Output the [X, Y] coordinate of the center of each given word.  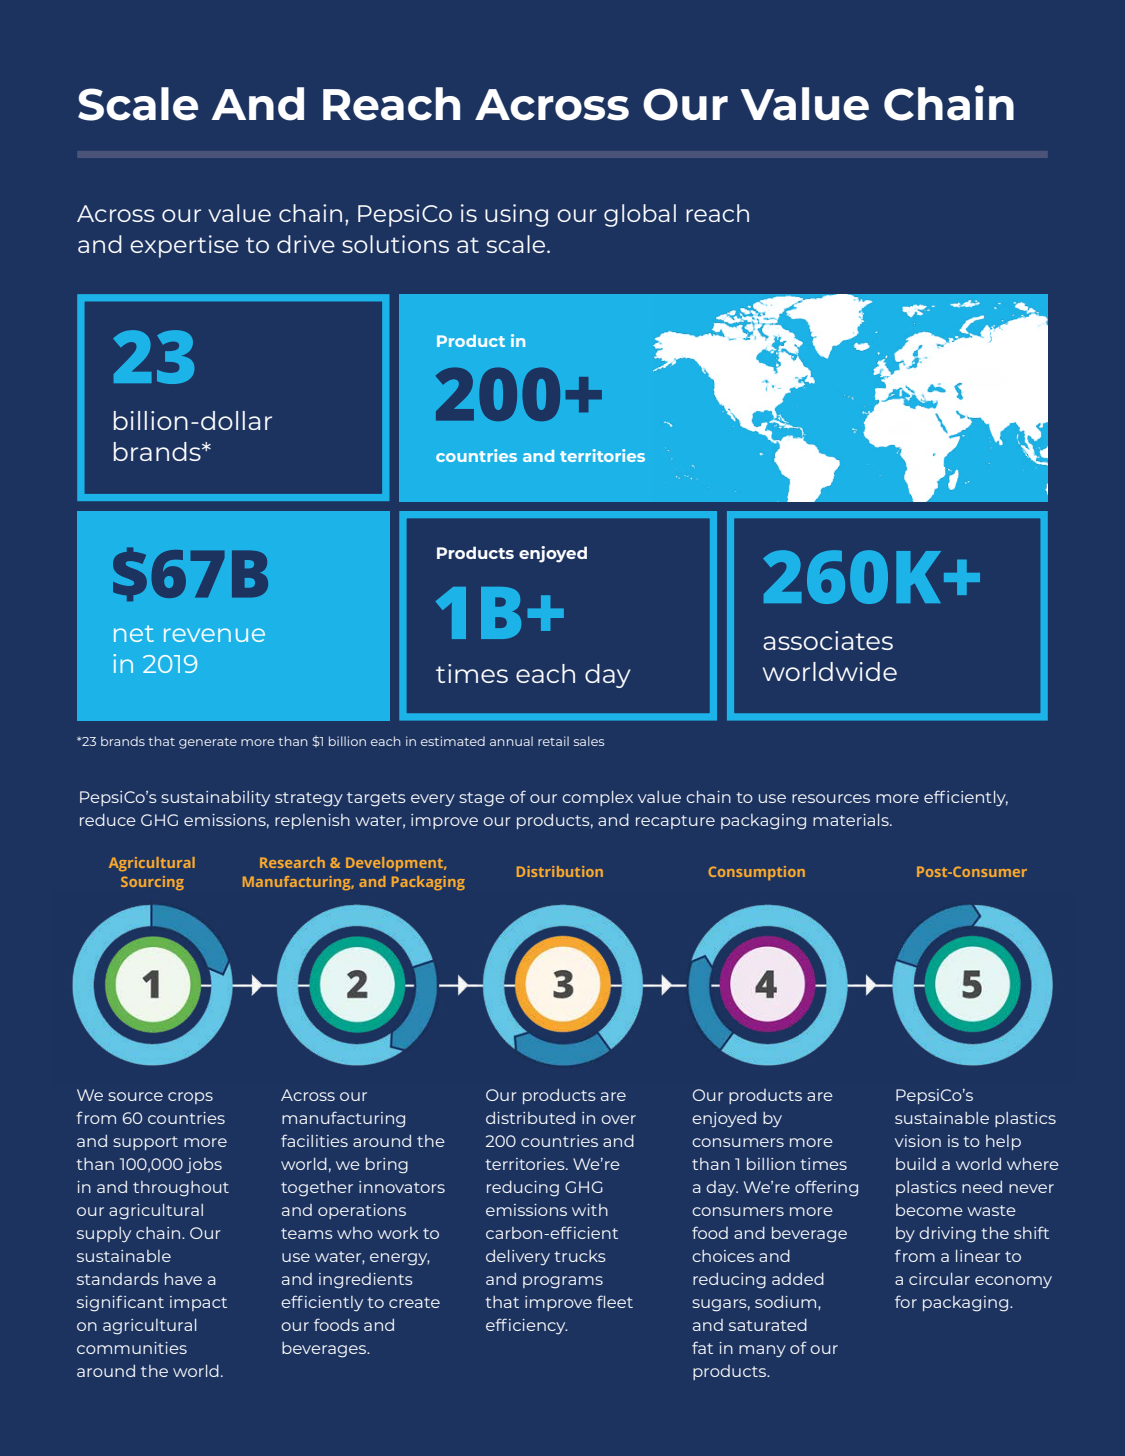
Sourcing [152, 883]
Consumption [757, 873]
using [516, 215]
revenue [214, 635]
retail [553, 741]
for [906, 1301]
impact [198, 1303]
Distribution [560, 871]
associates [828, 640]
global [640, 215]
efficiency [527, 1326]
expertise [184, 246]
